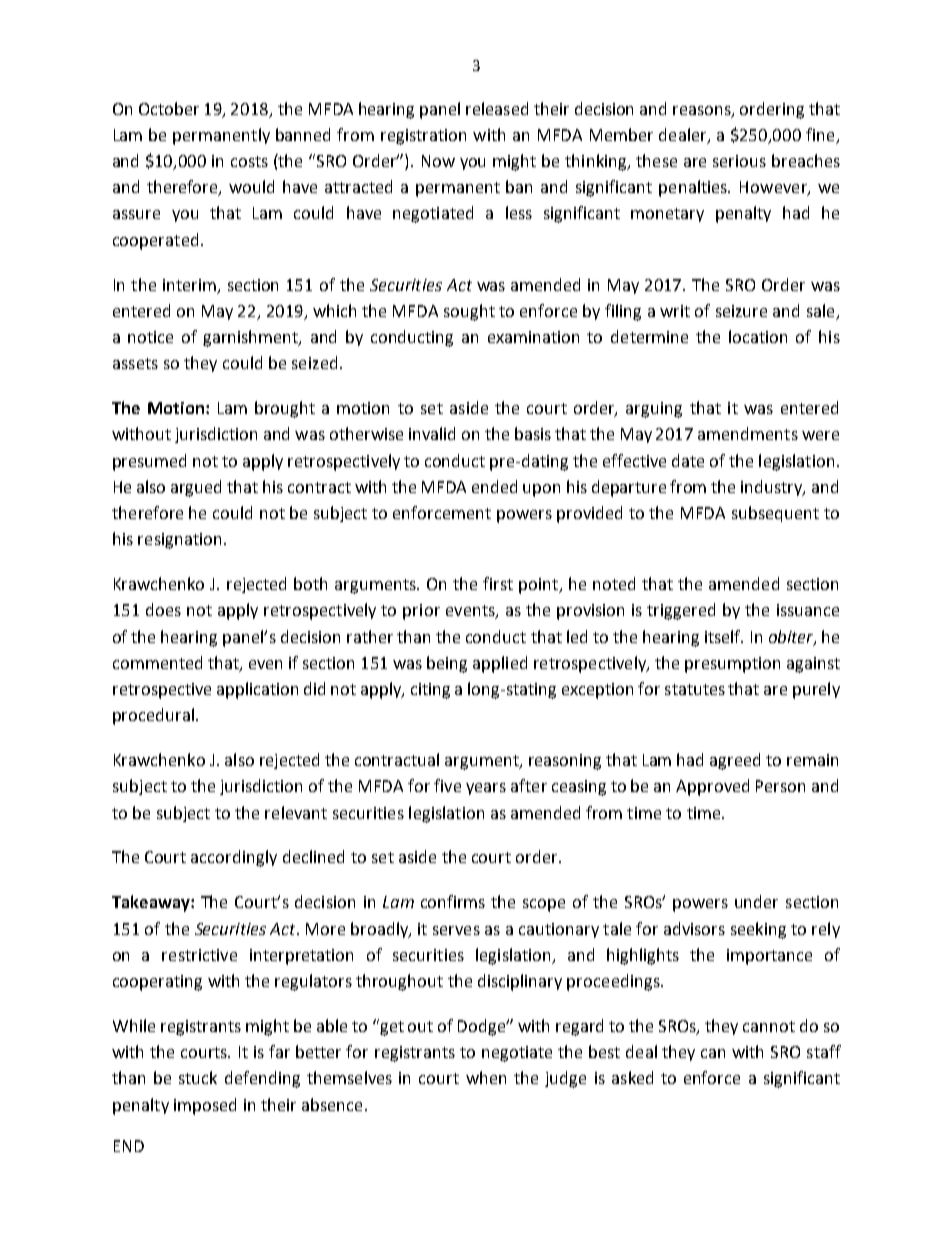 This document has height=1233, width=952. What do you see at coordinates (163, 609) in the document?
I see `does` at bounding box center [163, 609].
